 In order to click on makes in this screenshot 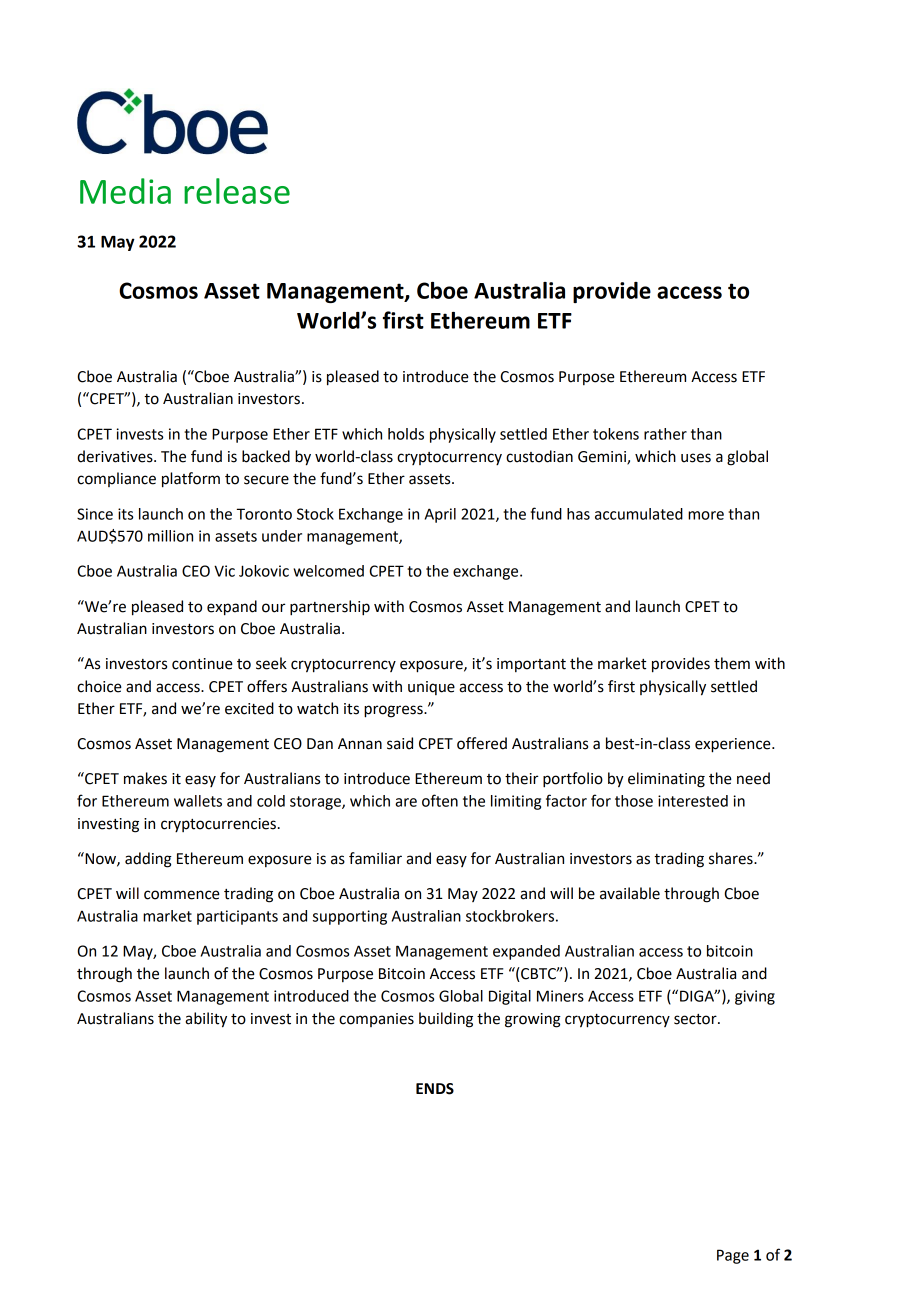, I will do `click(145, 778)`.
